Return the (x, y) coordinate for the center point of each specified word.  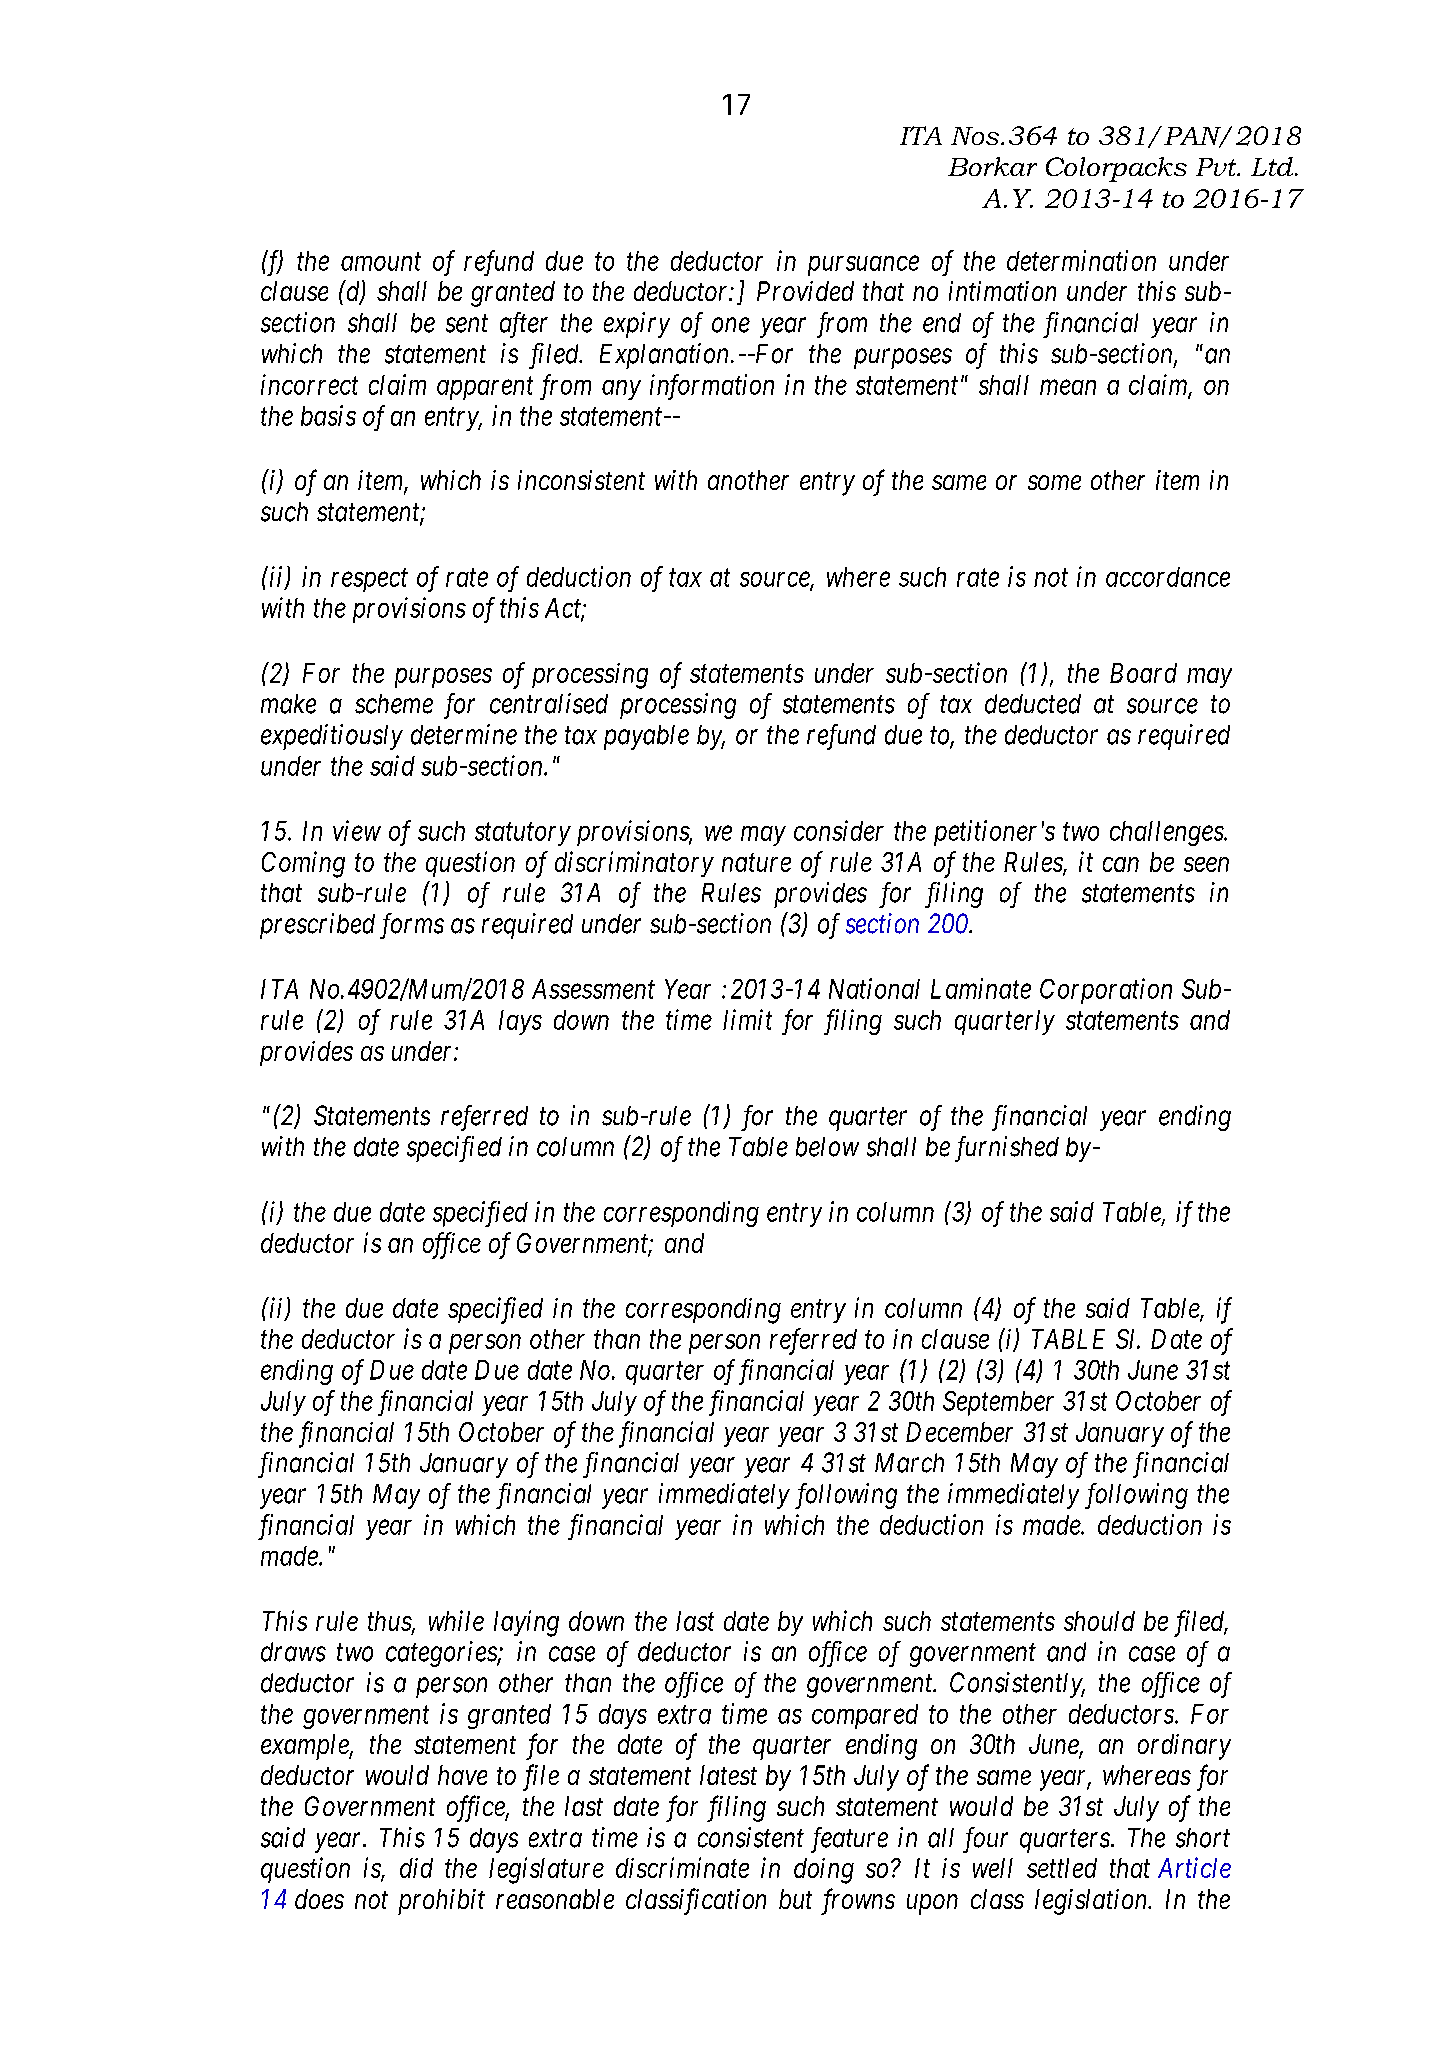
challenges (1167, 833)
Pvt (1217, 167)
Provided (805, 291)
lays (520, 1022)
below (827, 1147)
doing (824, 1871)
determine (464, 734)
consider (839, 830)
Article (1194, 1867)
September (998, 1403)
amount (381, 262)
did (416, 1868)
